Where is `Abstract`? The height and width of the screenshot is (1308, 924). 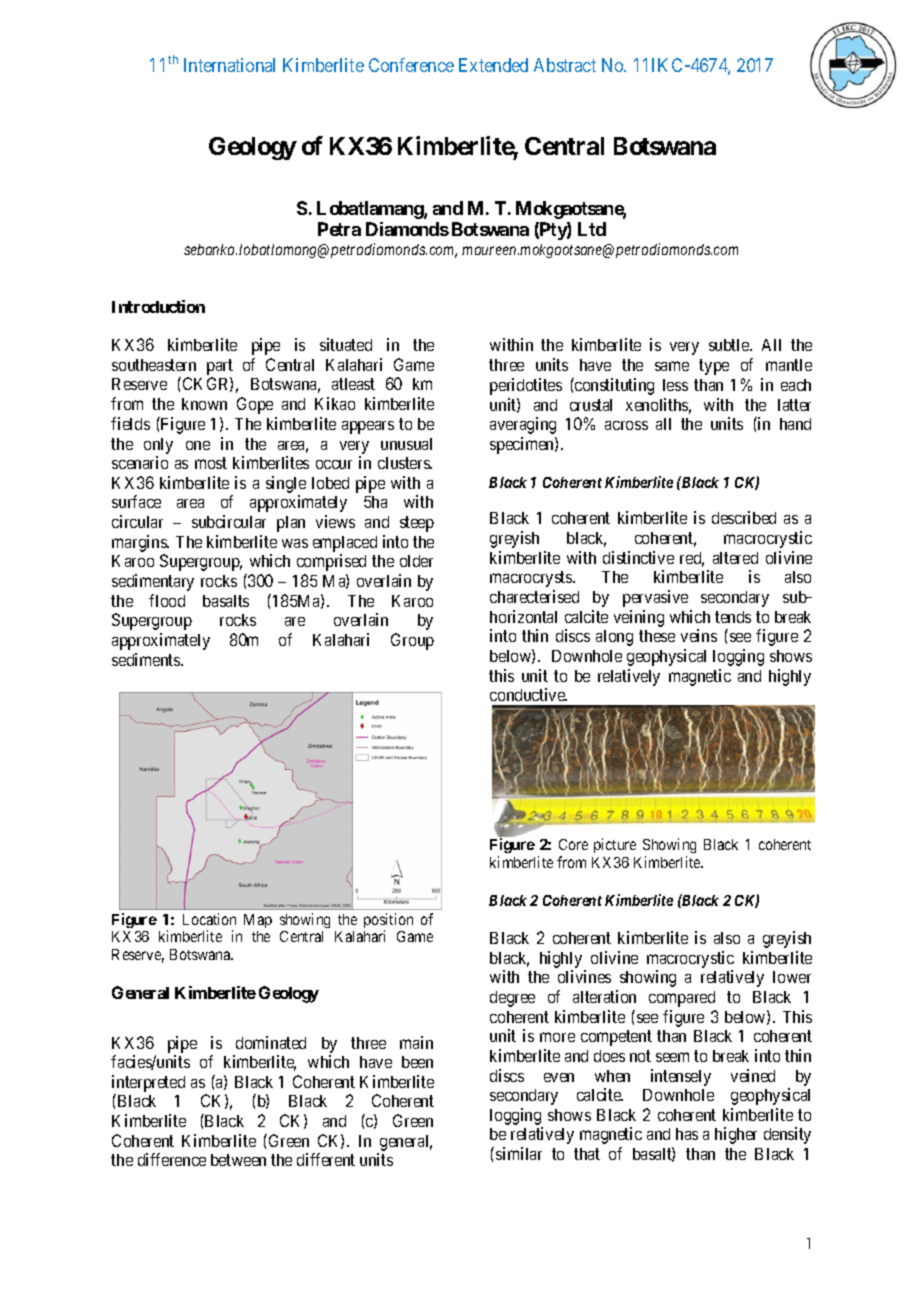 Abstract is located at coordinates (565, 65).
